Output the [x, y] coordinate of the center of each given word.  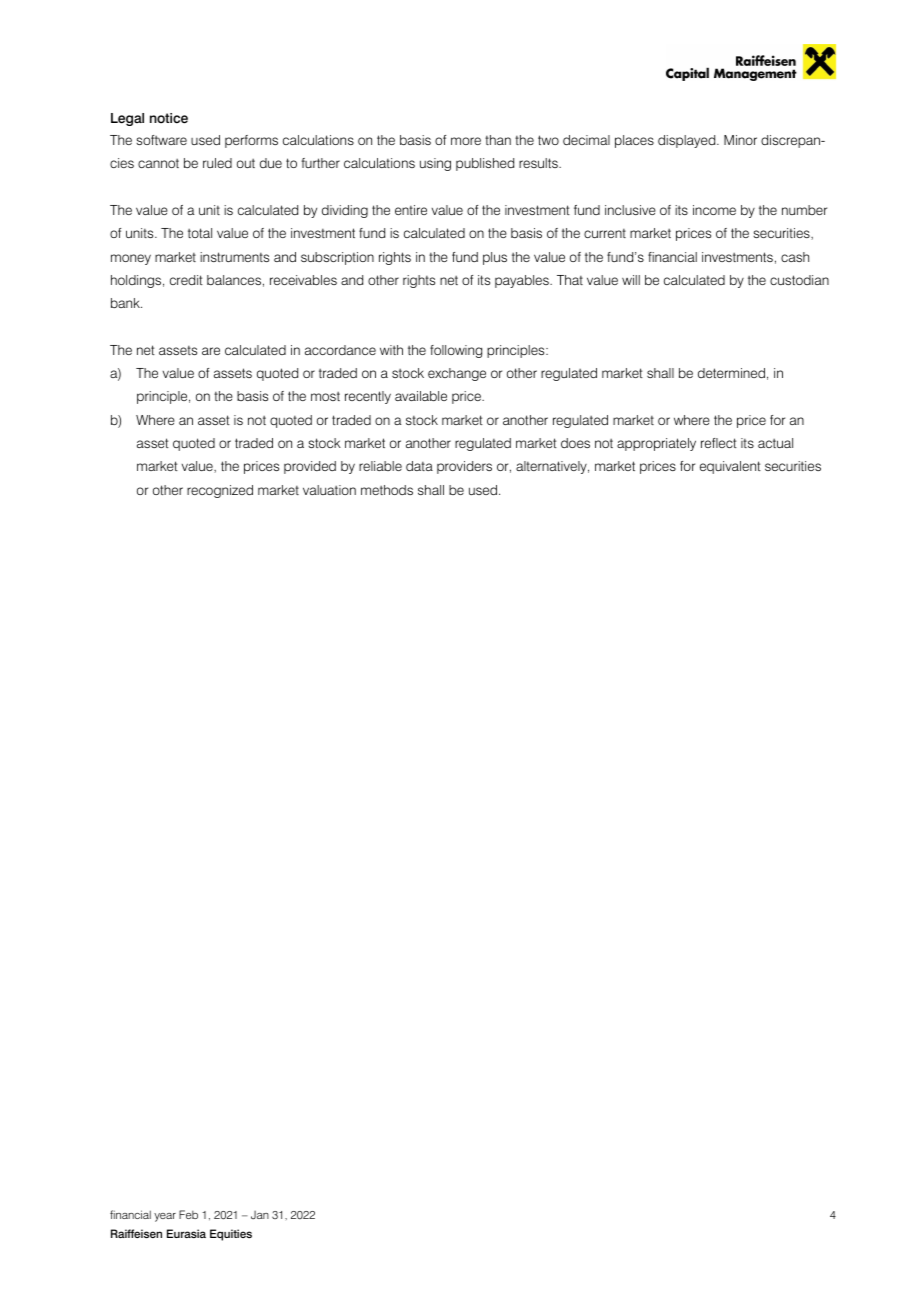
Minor [740, 140]
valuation [329, 490]
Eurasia [186, 1233]
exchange [457, 374]
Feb [188, 1214]
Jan [260, 1215]
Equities [231, 1235]
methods [387, 490]
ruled [217, 163]
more [466, 141]
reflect [719, 443]
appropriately [656, 444]
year [165, 1217]
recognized [220, 491]
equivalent [730, 467]
